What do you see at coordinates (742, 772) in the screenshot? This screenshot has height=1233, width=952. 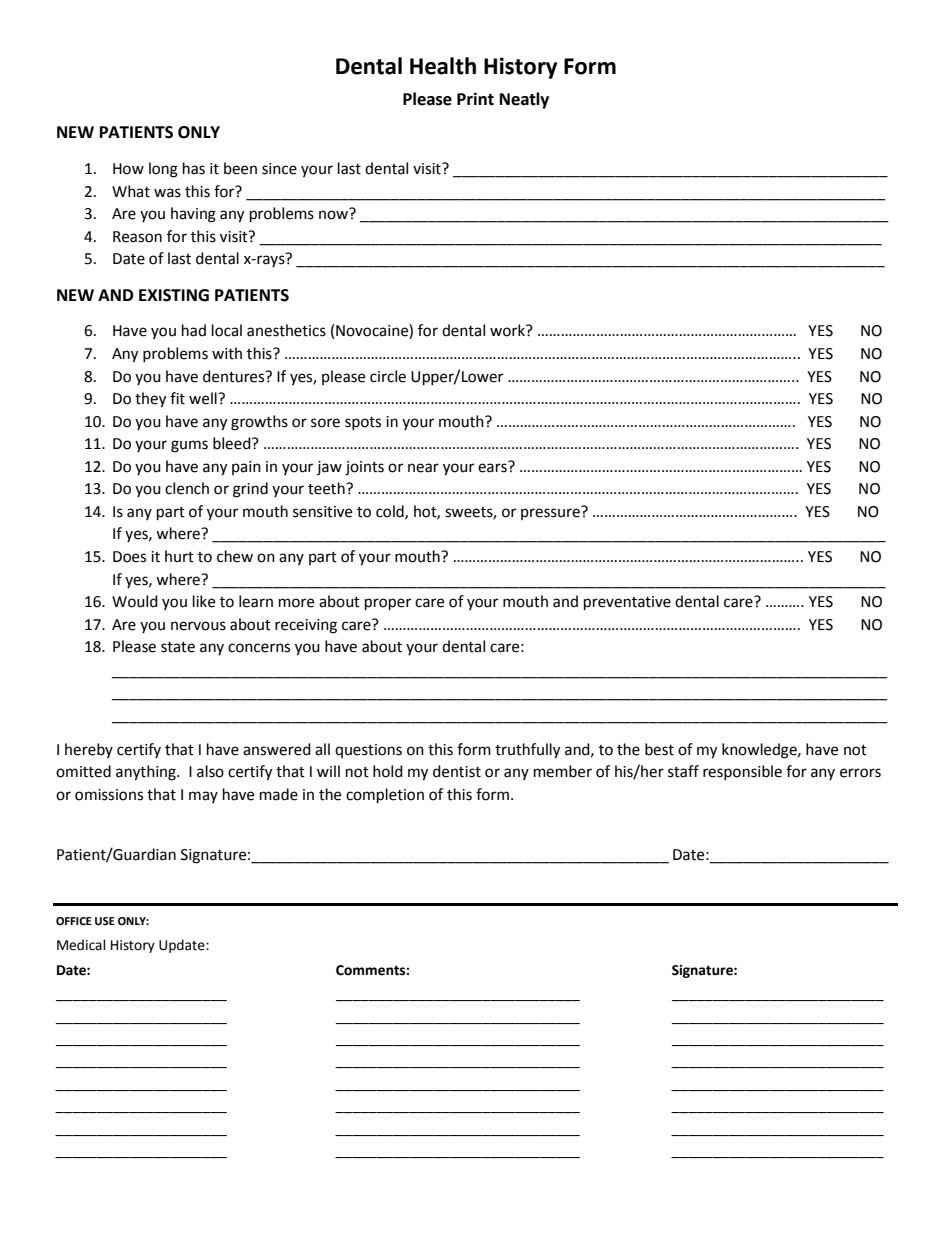 I see `responsible` at bounding box center [742, 772].
